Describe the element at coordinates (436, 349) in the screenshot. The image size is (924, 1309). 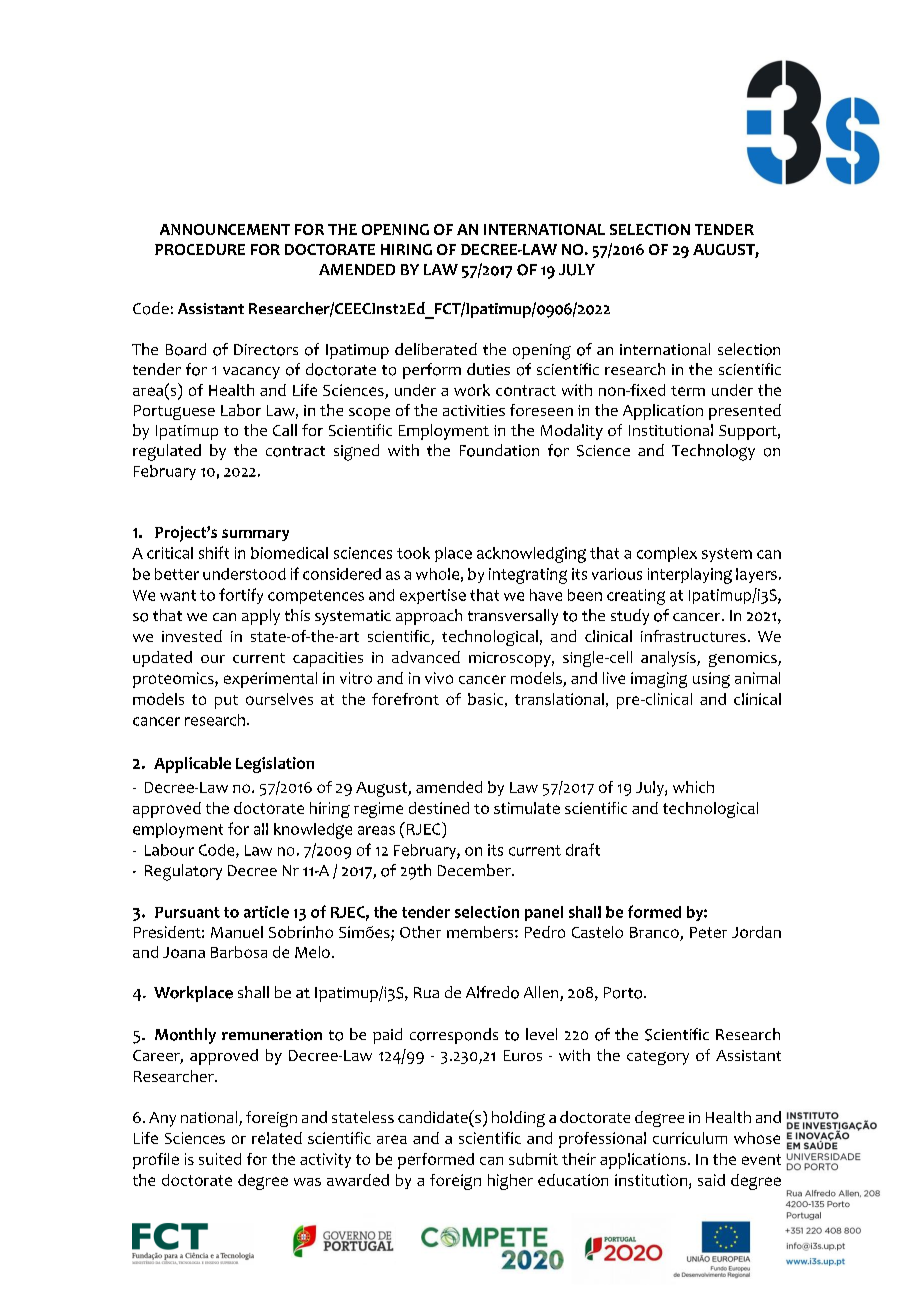
I see `deliberated` at that location.
